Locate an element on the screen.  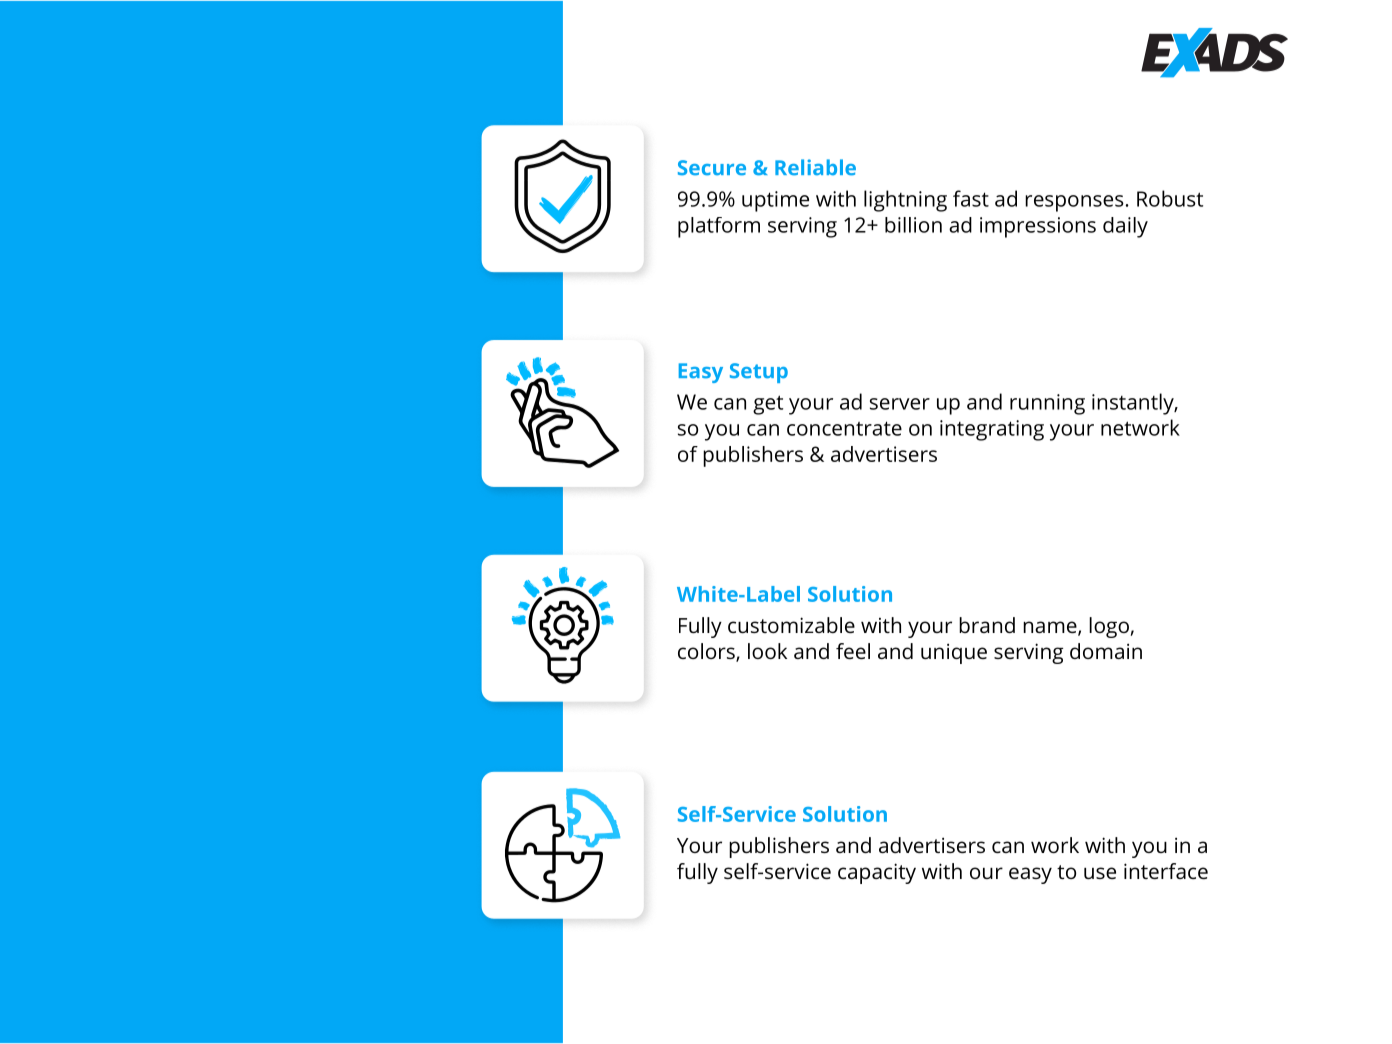
logo is located at coordinates (1109, 627).
